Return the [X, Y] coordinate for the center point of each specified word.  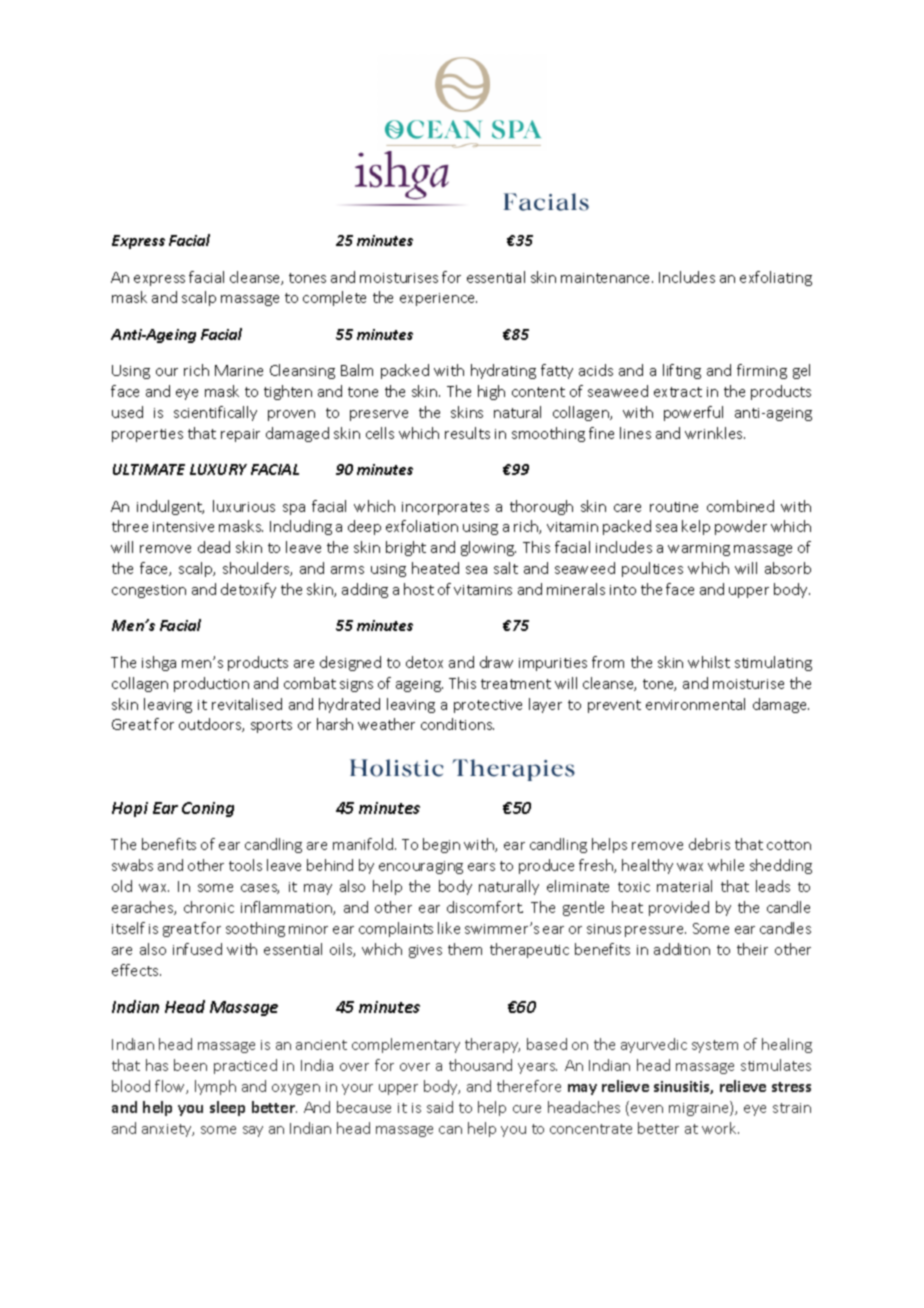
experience [438, 299]
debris [709, 844]
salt [506, 568]
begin [441, 845]
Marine [239, 370]
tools [245, 865]
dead [214, 547]
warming [699, 549]
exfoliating [776, 278]
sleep [227, 1108]
